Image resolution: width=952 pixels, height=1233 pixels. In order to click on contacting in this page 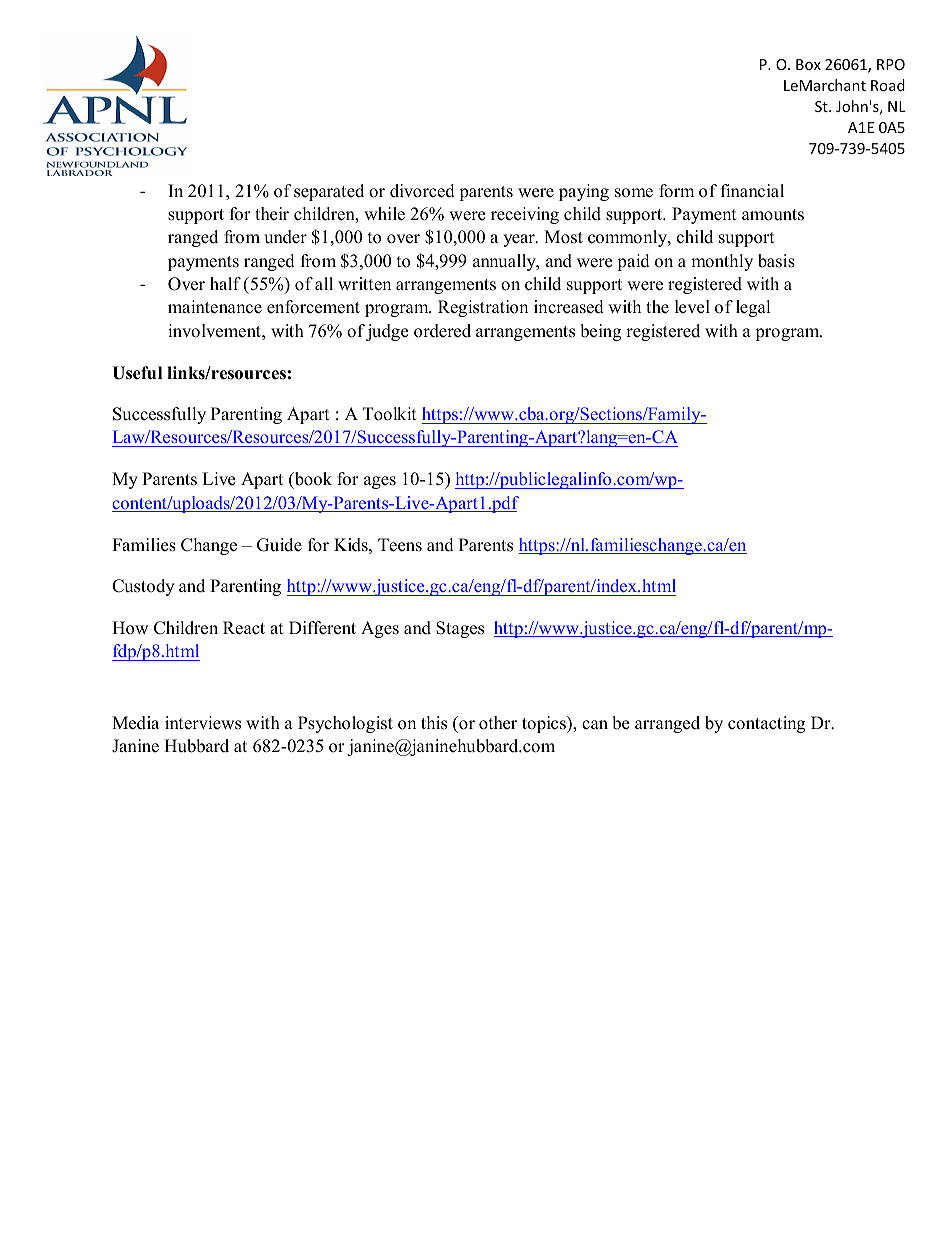, I will do `click(766, 724)`.
